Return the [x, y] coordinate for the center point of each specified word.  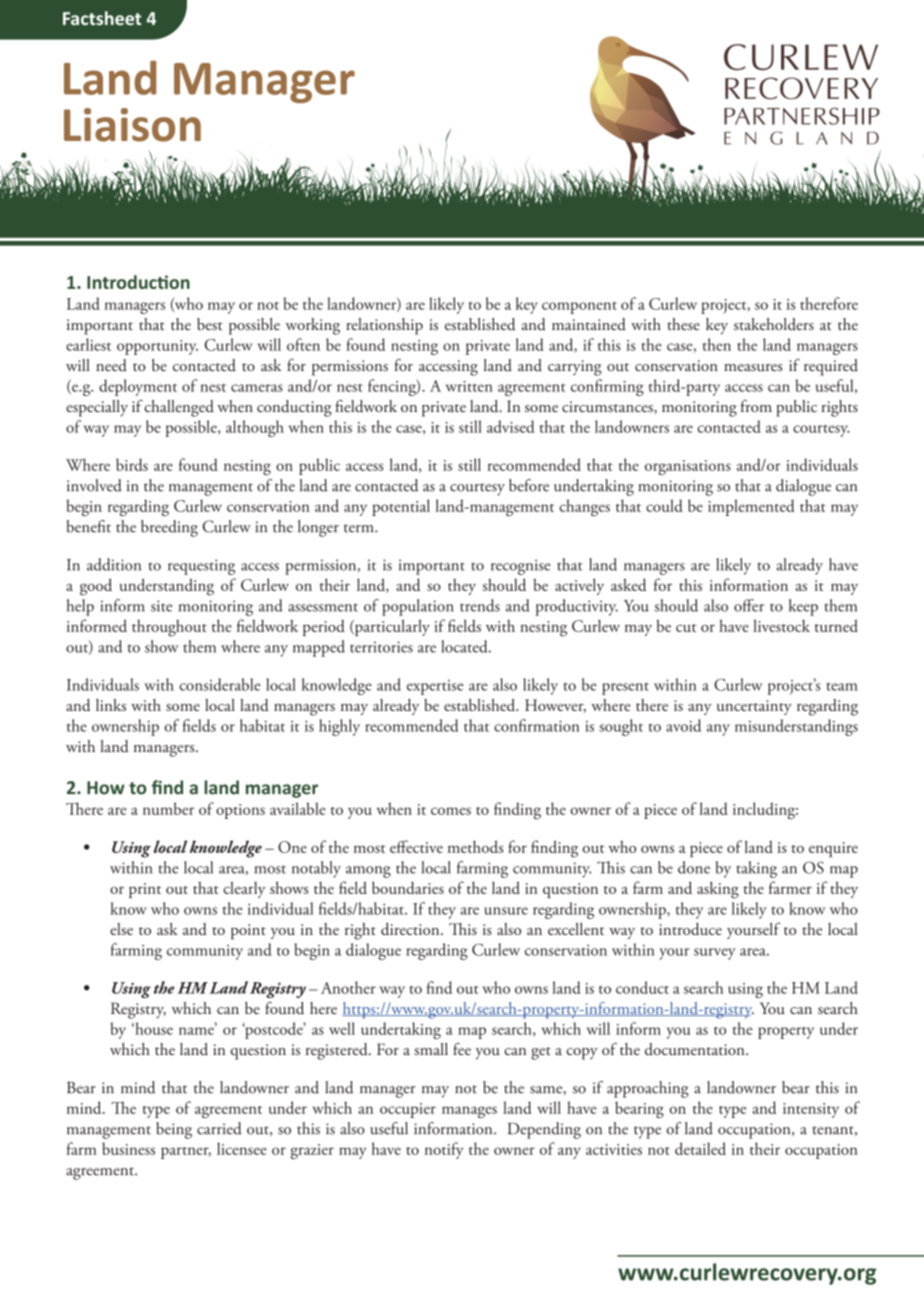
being [174, 1130]
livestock [781, 625]
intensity [811, 1110]
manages [469, 1112]
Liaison [132, 125]
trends [480, 605]
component [579, 308]
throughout [169, 628]
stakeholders [774, 324]
